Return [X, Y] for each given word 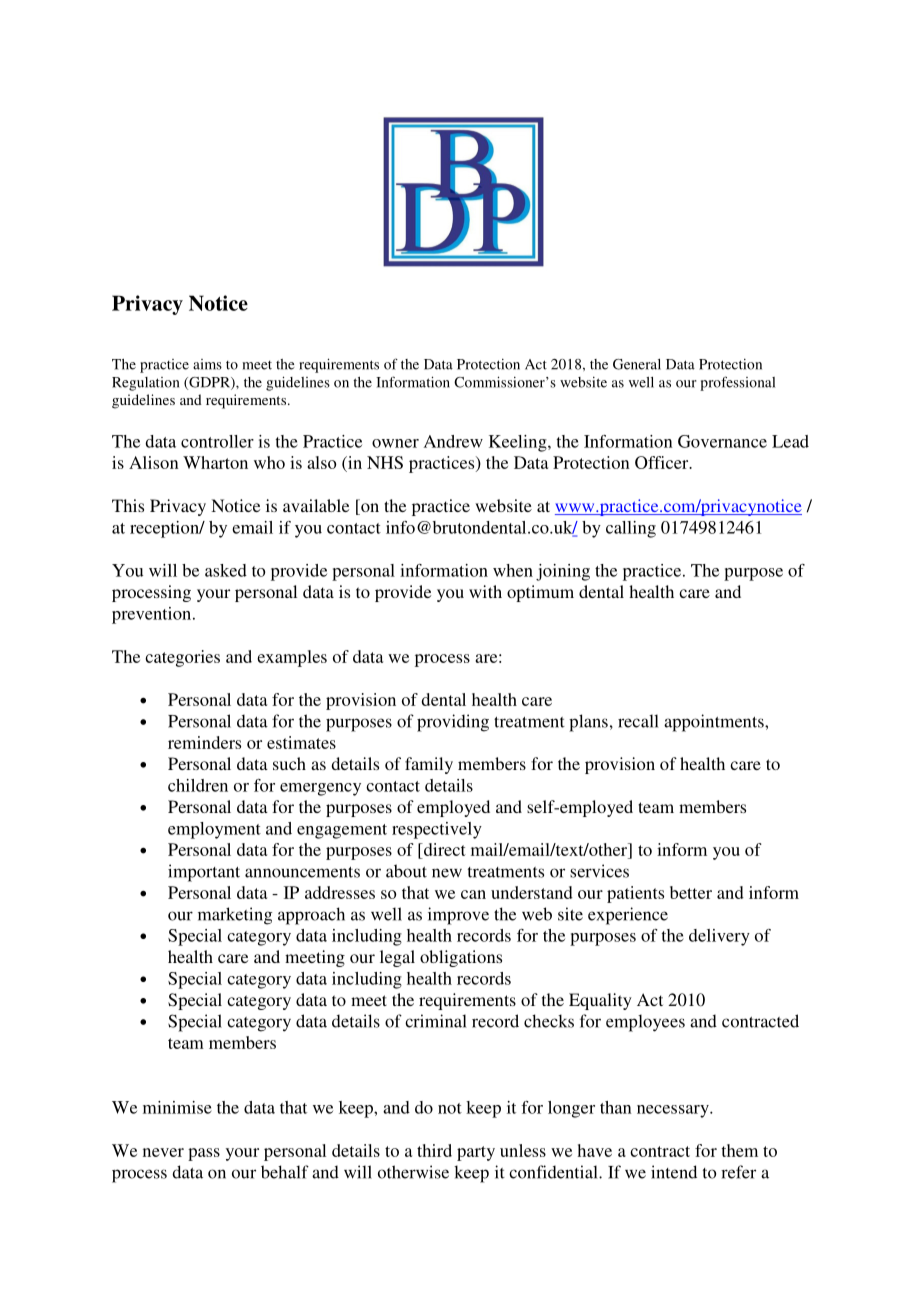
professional [737, 383]
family [429, 765]
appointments [715, 723]
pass [204, 1154]
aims [207, 364]
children [198, 785]
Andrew [453, 441]
